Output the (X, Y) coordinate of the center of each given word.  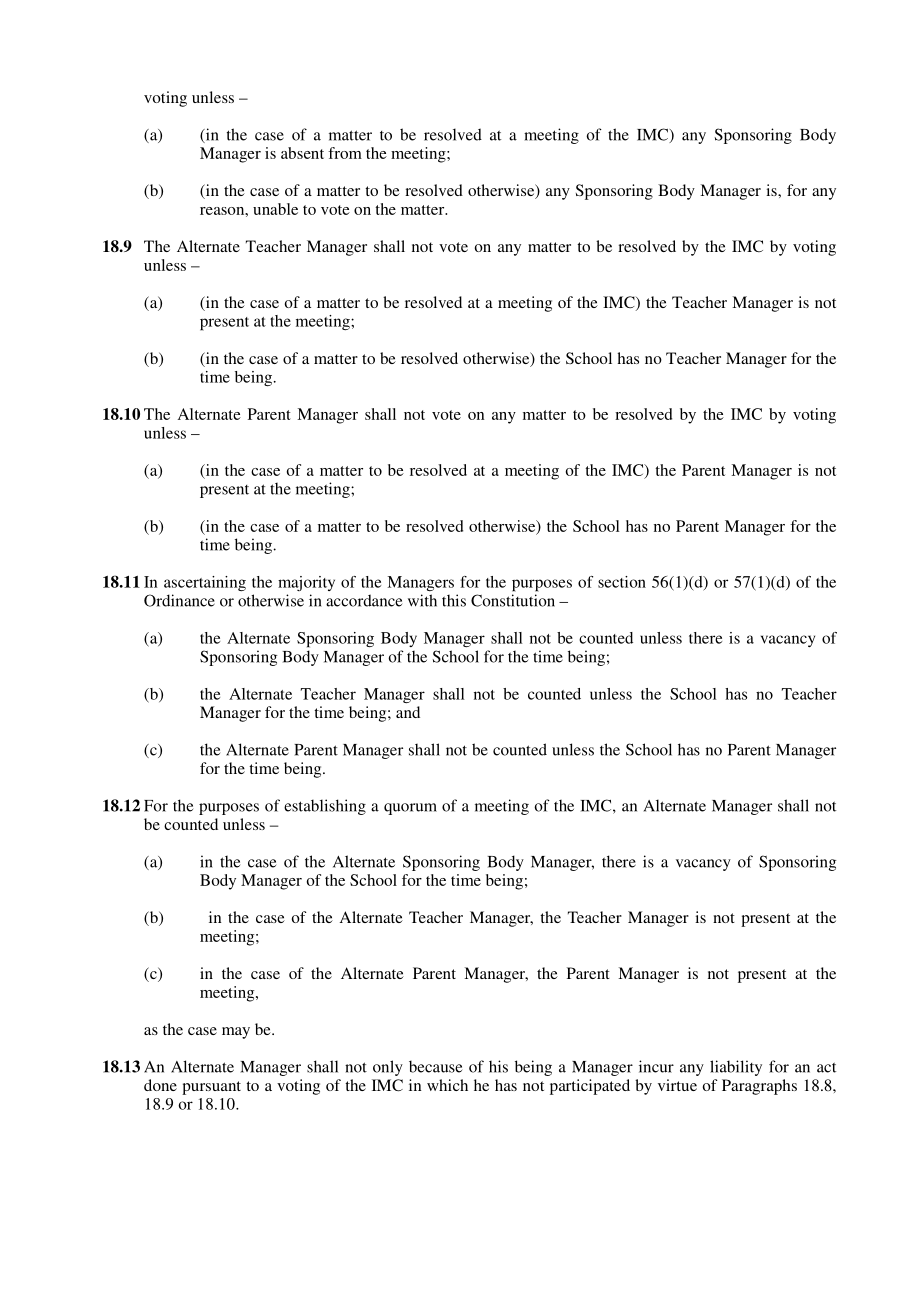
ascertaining (205, 583)
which (447, 1085)
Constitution (513, 600)
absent (302, 153)
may (236, 1033)
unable (275, 209)
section (622, 582)
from (345, 153)
